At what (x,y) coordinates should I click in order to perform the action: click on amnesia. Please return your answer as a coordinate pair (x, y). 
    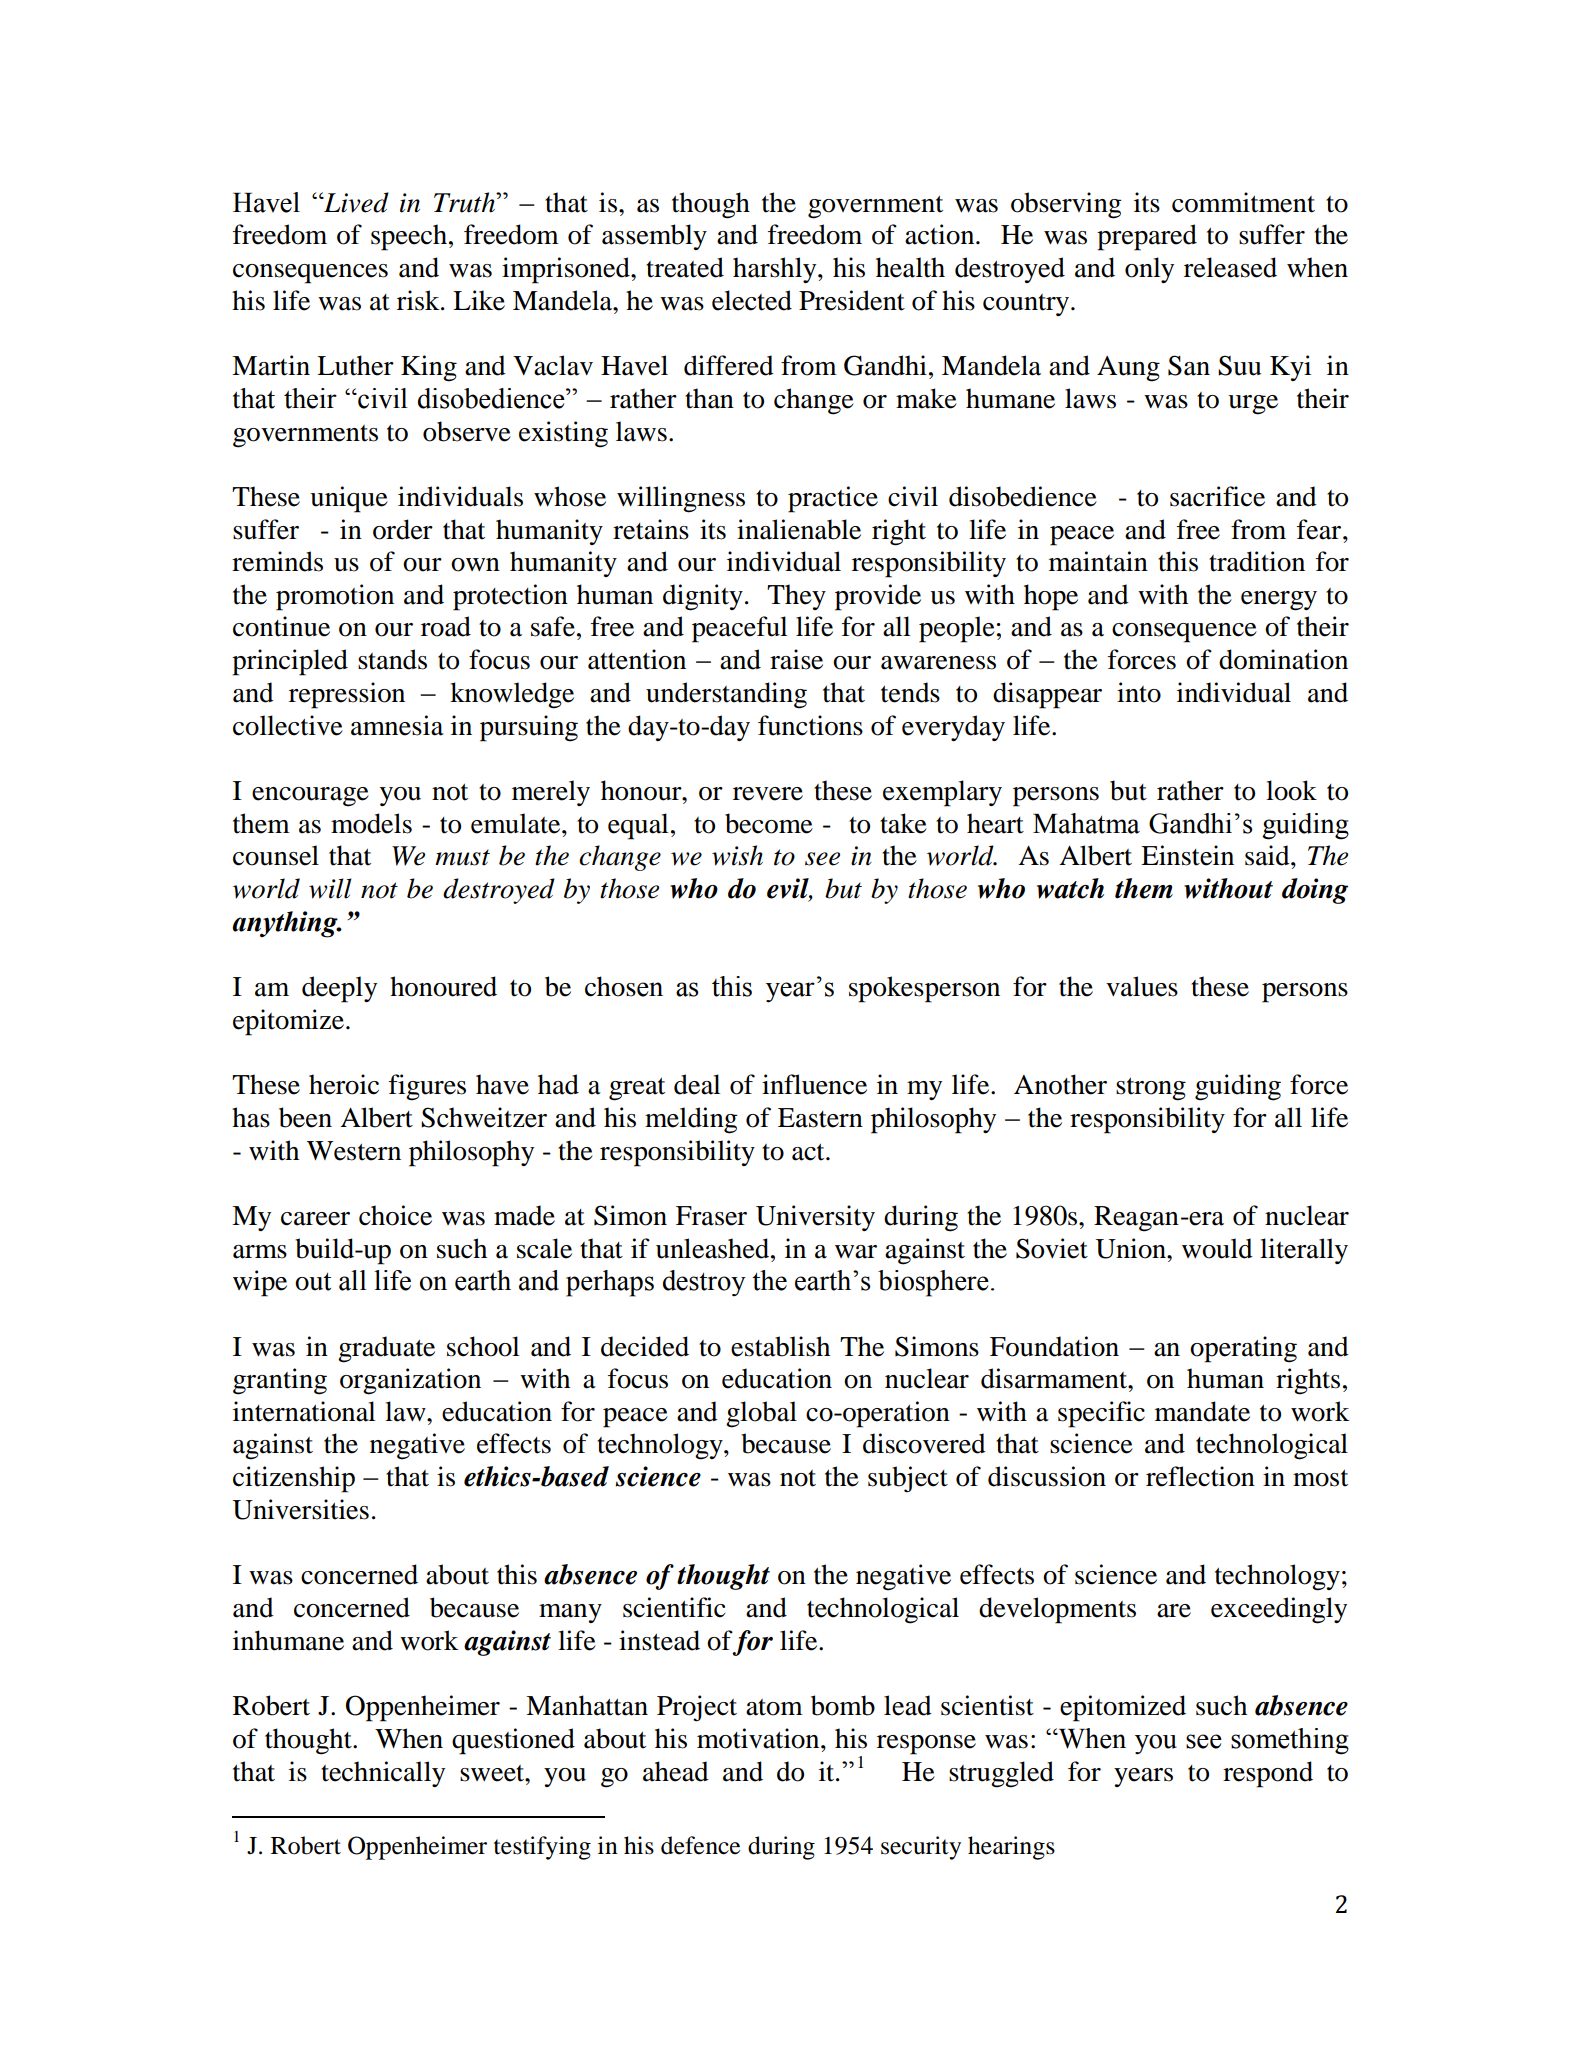
    Looking at the image, I should click on (397, 725).
